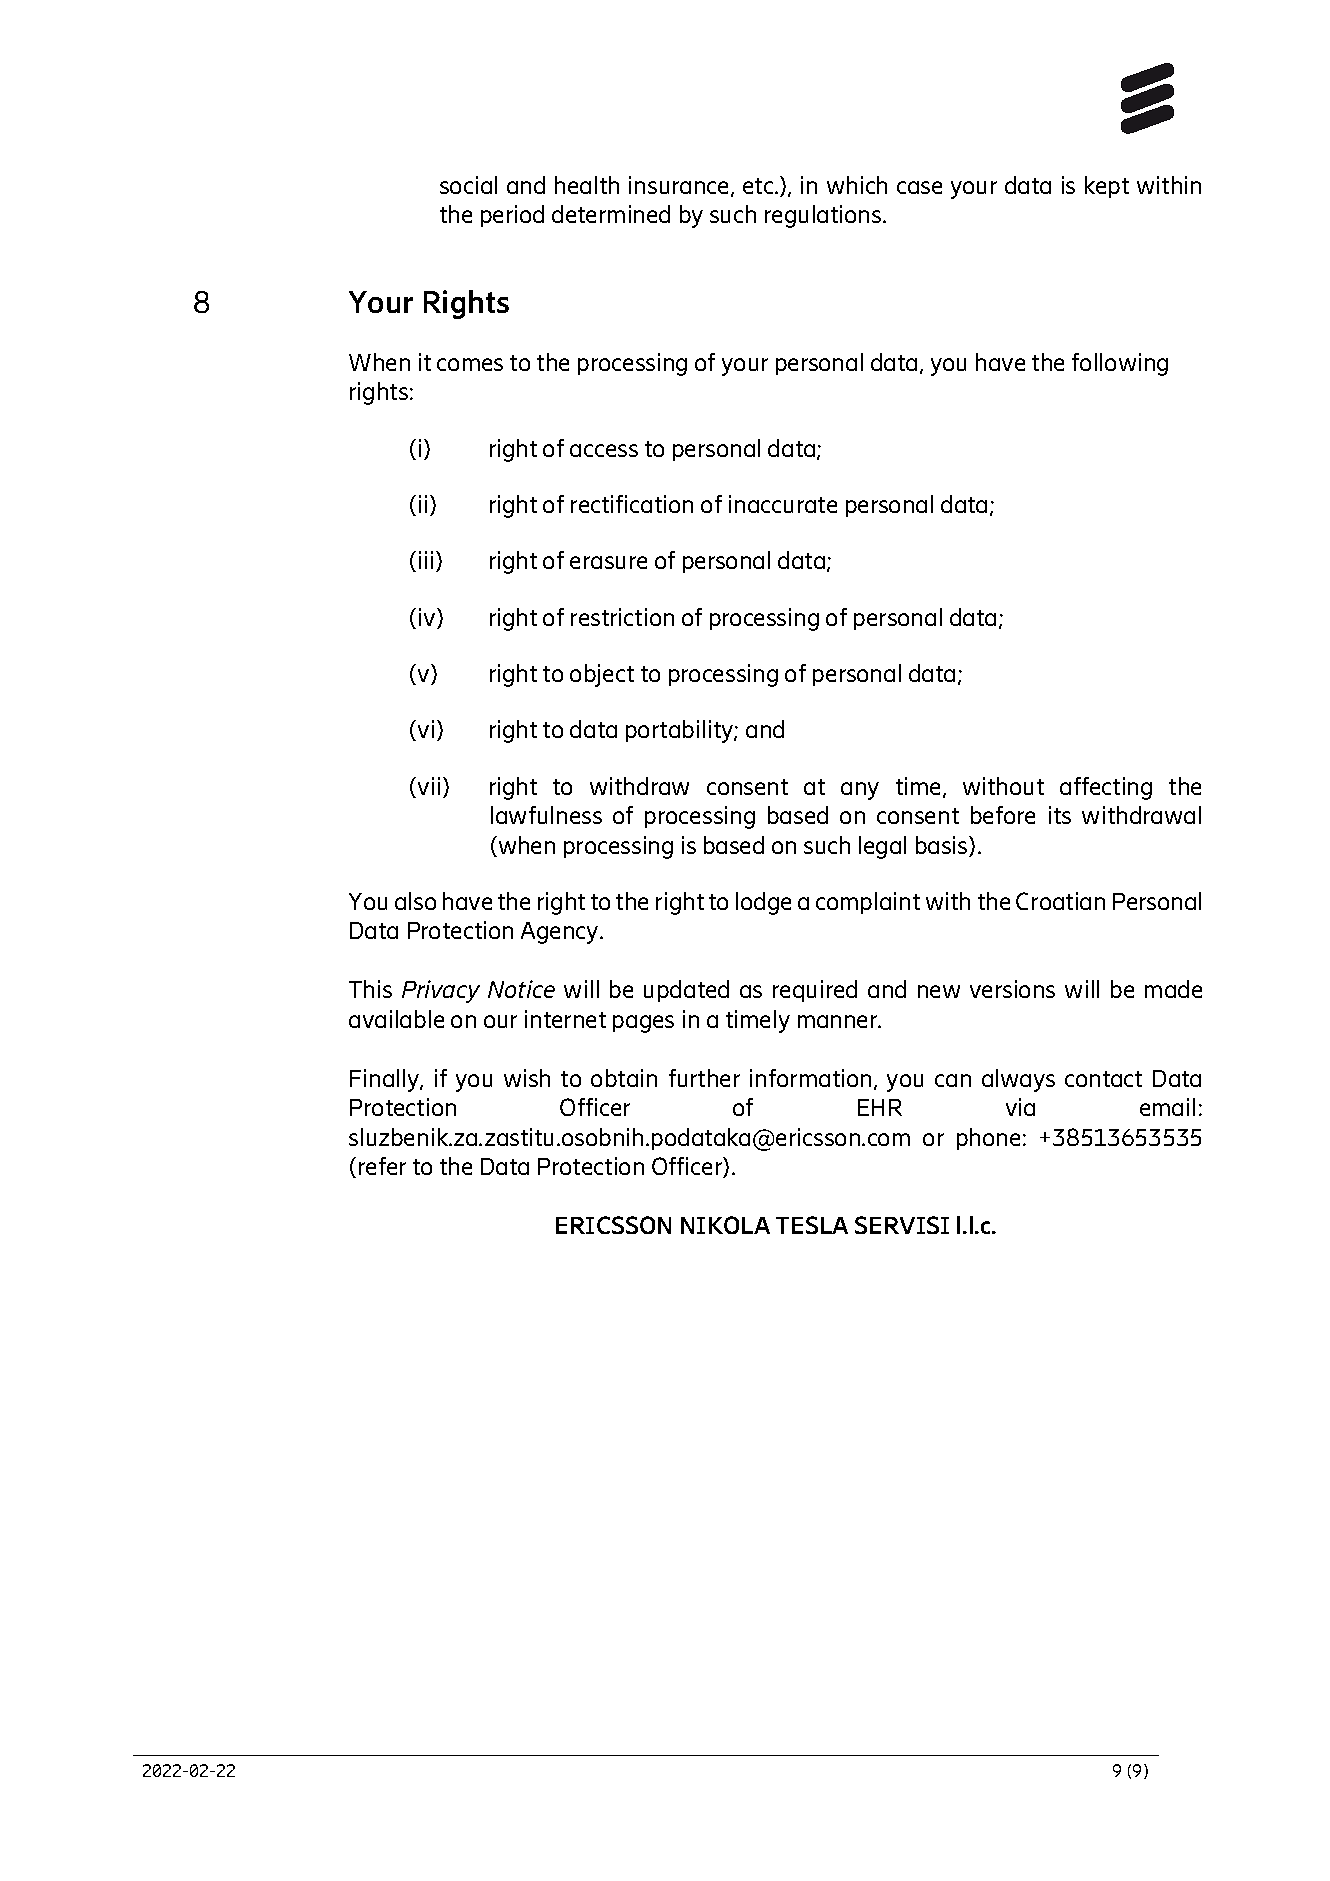  Describe the element at coordinates (382, 1166) in the document. I see `refer` at that location.
